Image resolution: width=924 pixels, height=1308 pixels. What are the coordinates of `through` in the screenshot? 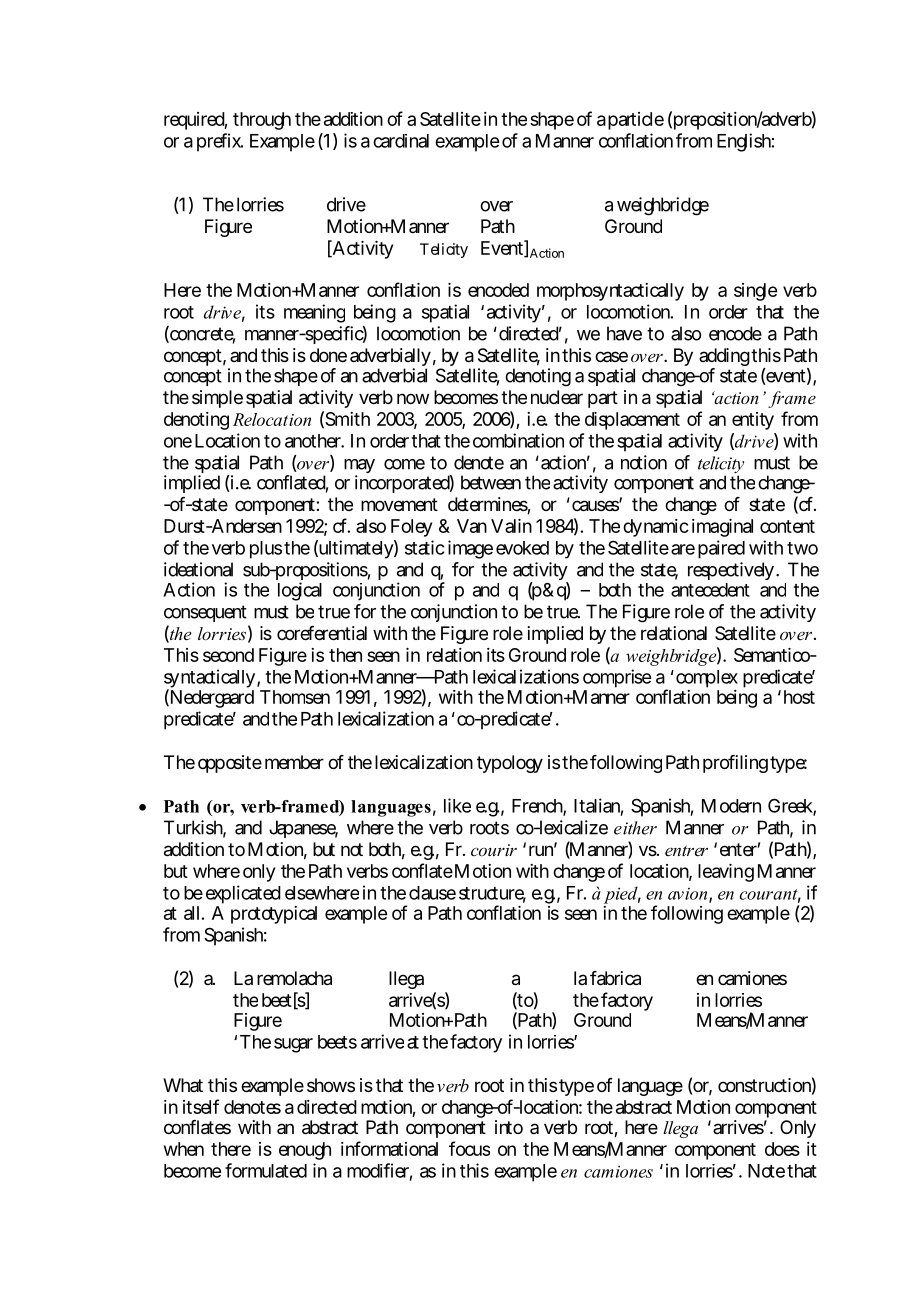 It's located at (262, 121).
